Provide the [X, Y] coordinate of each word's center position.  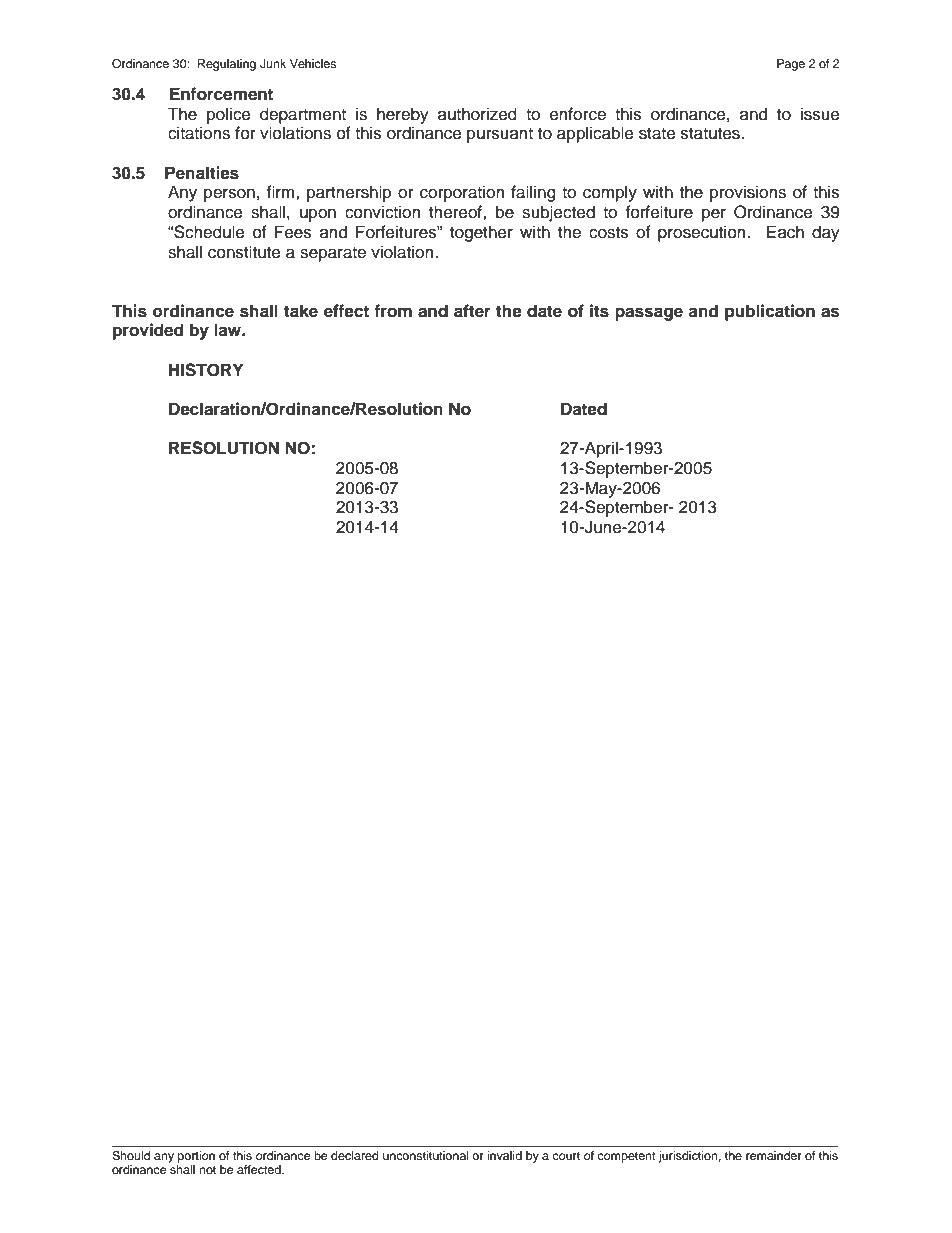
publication [770, 312]
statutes [711, 134]
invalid [504, 1155]
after [472, 311]
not [207, 1170]
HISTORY [206, 370]
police [229, 115]
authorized [477, 114]
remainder [774, 1155]
